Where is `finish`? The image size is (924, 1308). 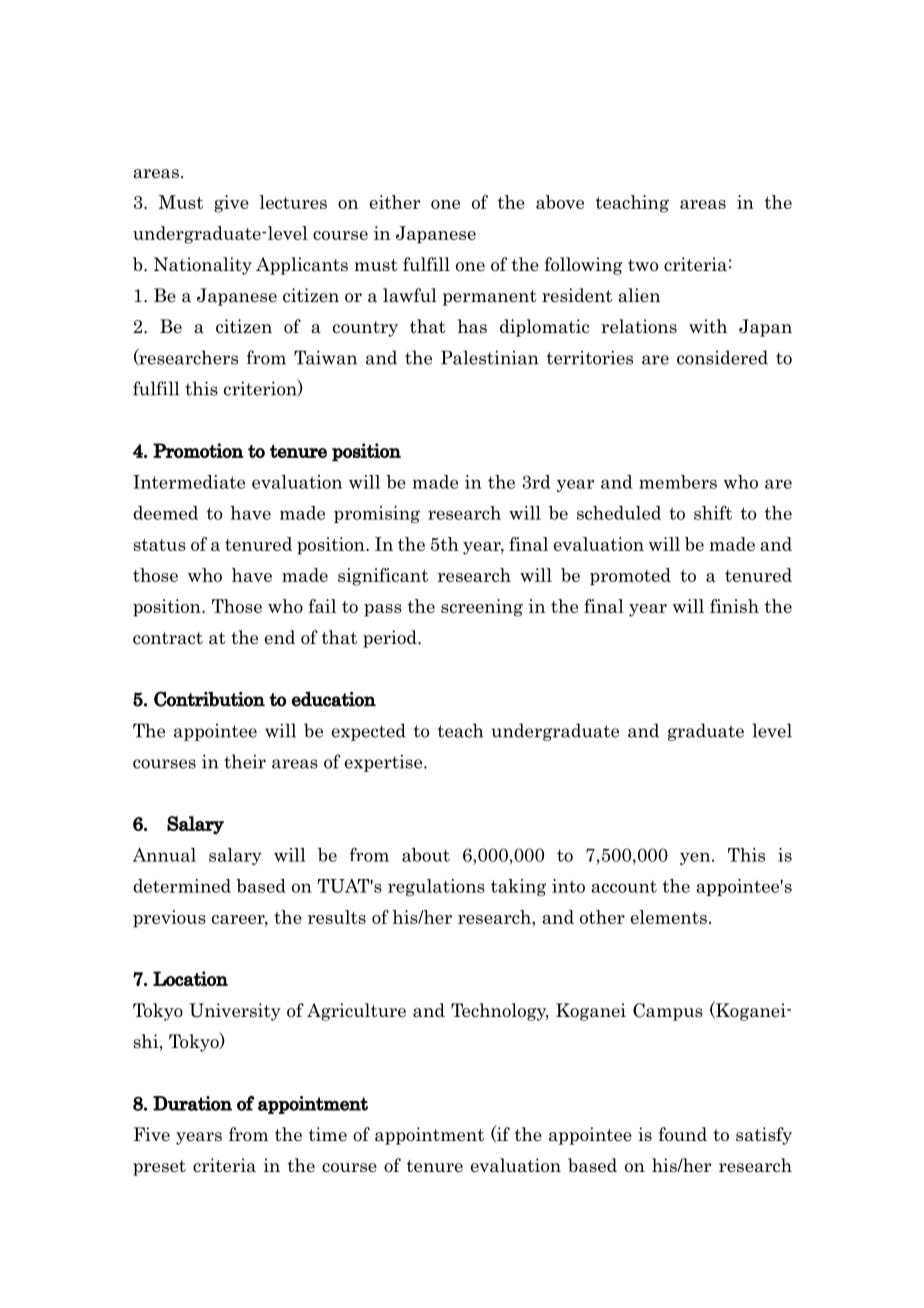
finish is located at coordinates (734, 606).
